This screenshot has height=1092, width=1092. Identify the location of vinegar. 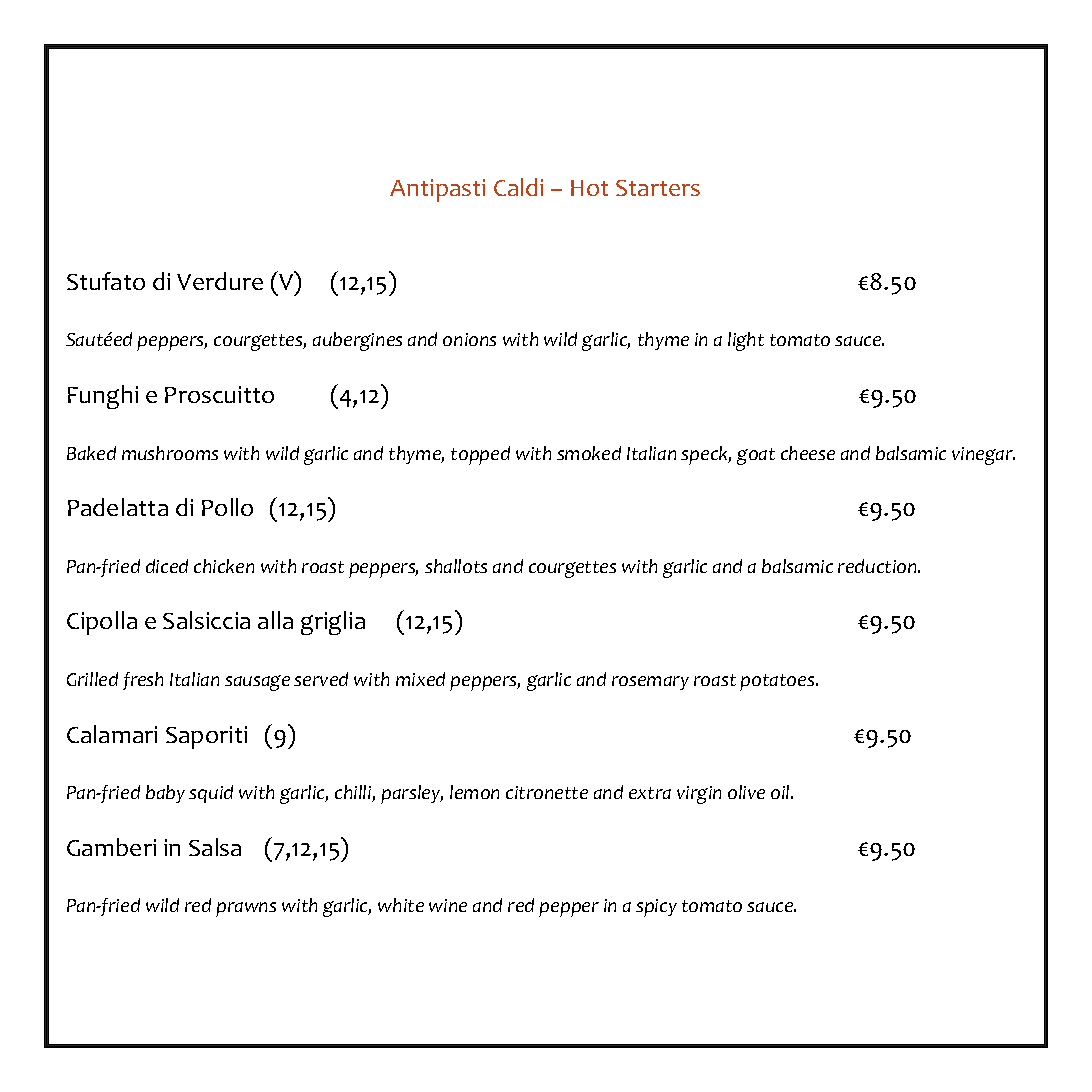
(983, 456).
